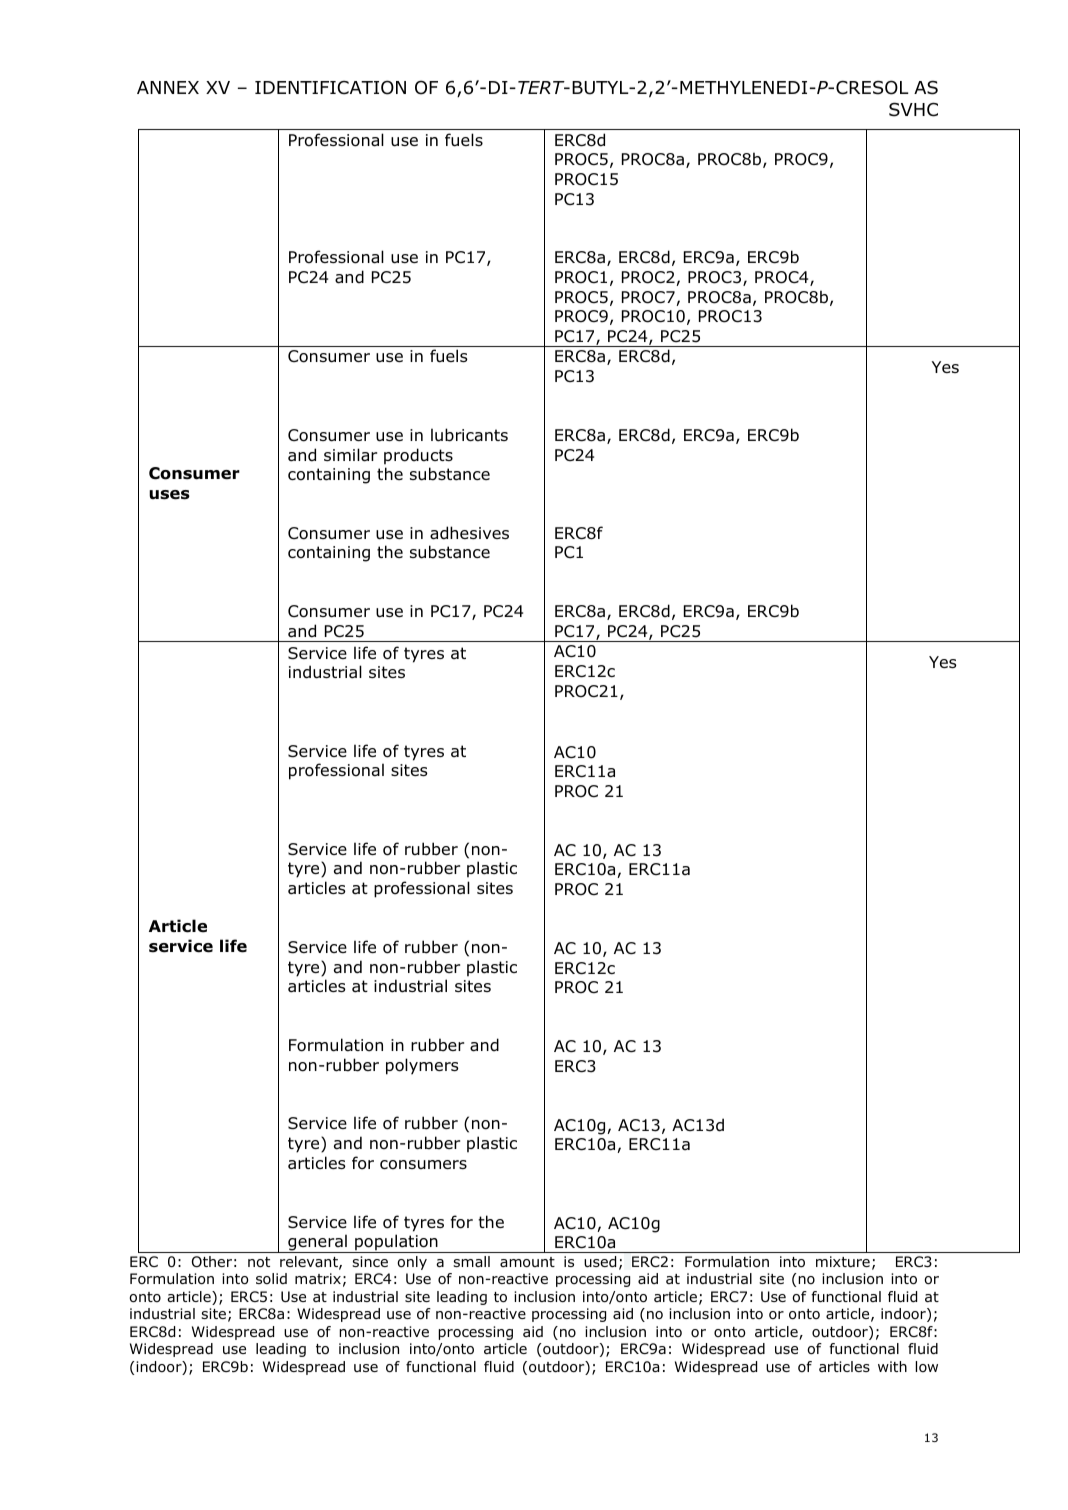 Image resolution: width=1068 pixels, height=1510 pixels. I want to click on similar, so click(350, 455).
